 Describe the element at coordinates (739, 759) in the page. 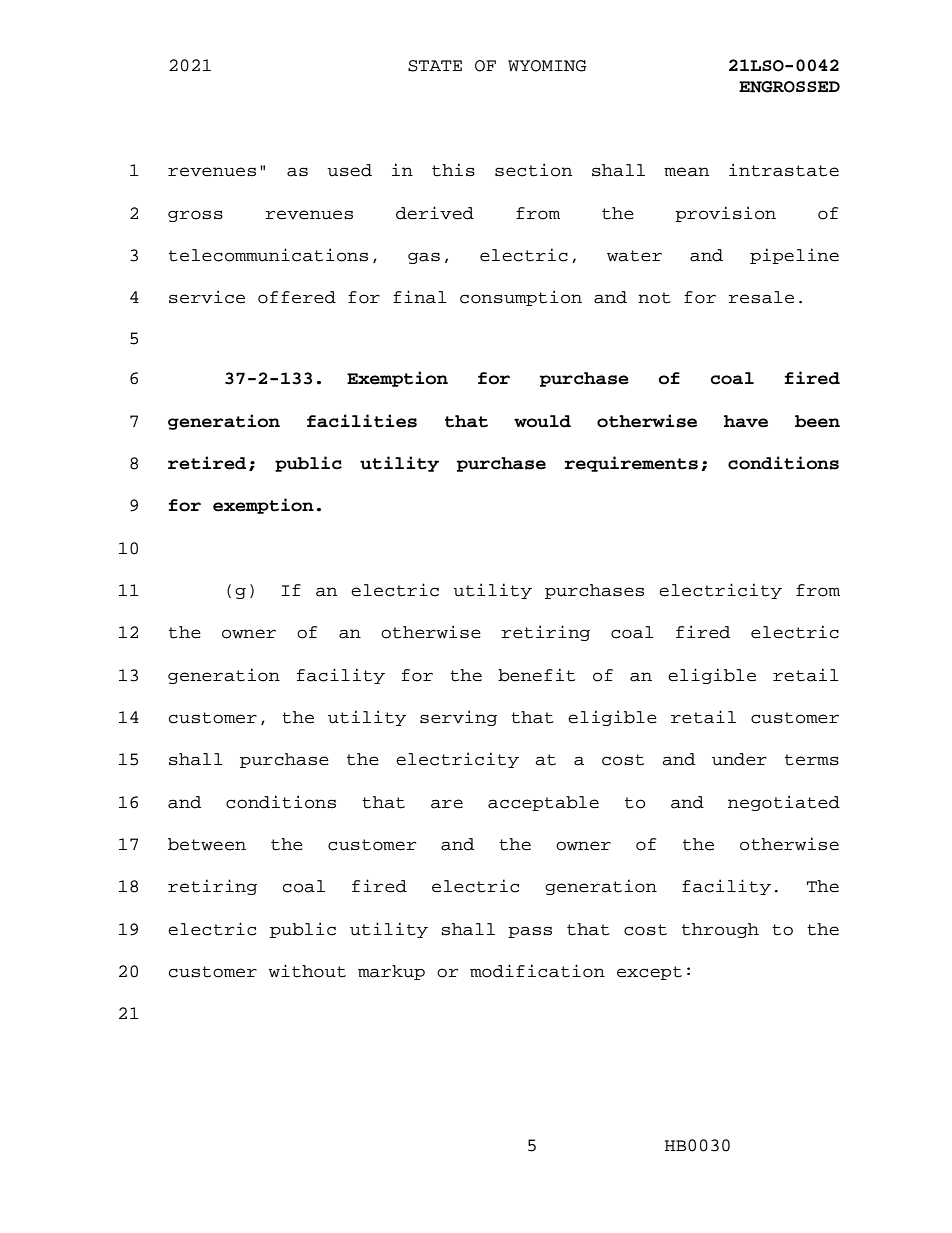

I see `under` at that location.
